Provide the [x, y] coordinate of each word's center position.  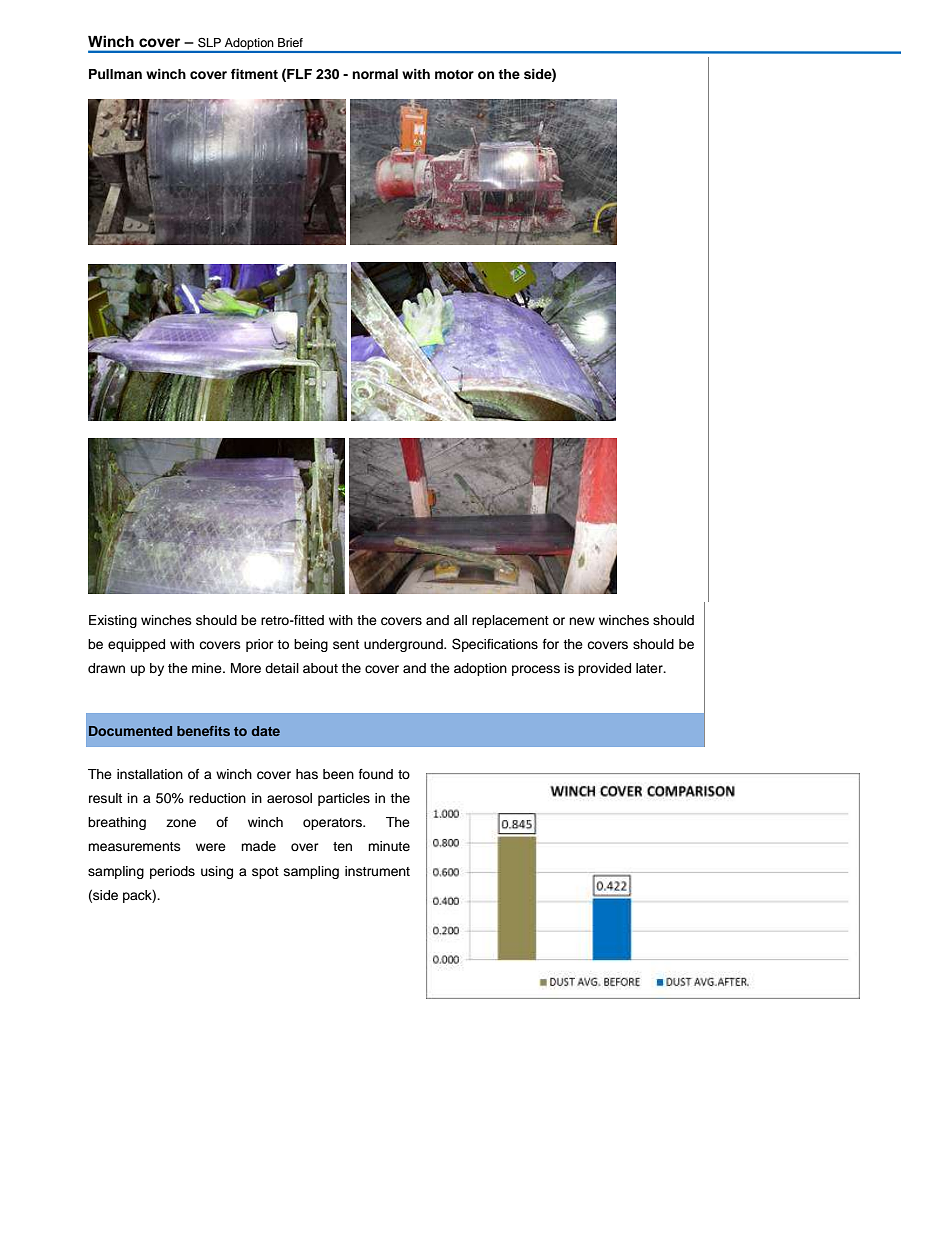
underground [404, 645]
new [582, 621]
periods [172, 872]
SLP [209, 42]
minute [389, 846]
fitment [254, 74]
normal [375, 74]
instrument [377, 871]
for [551, 644]
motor [454, 74]
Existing [113, 621]
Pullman [115, 74]
